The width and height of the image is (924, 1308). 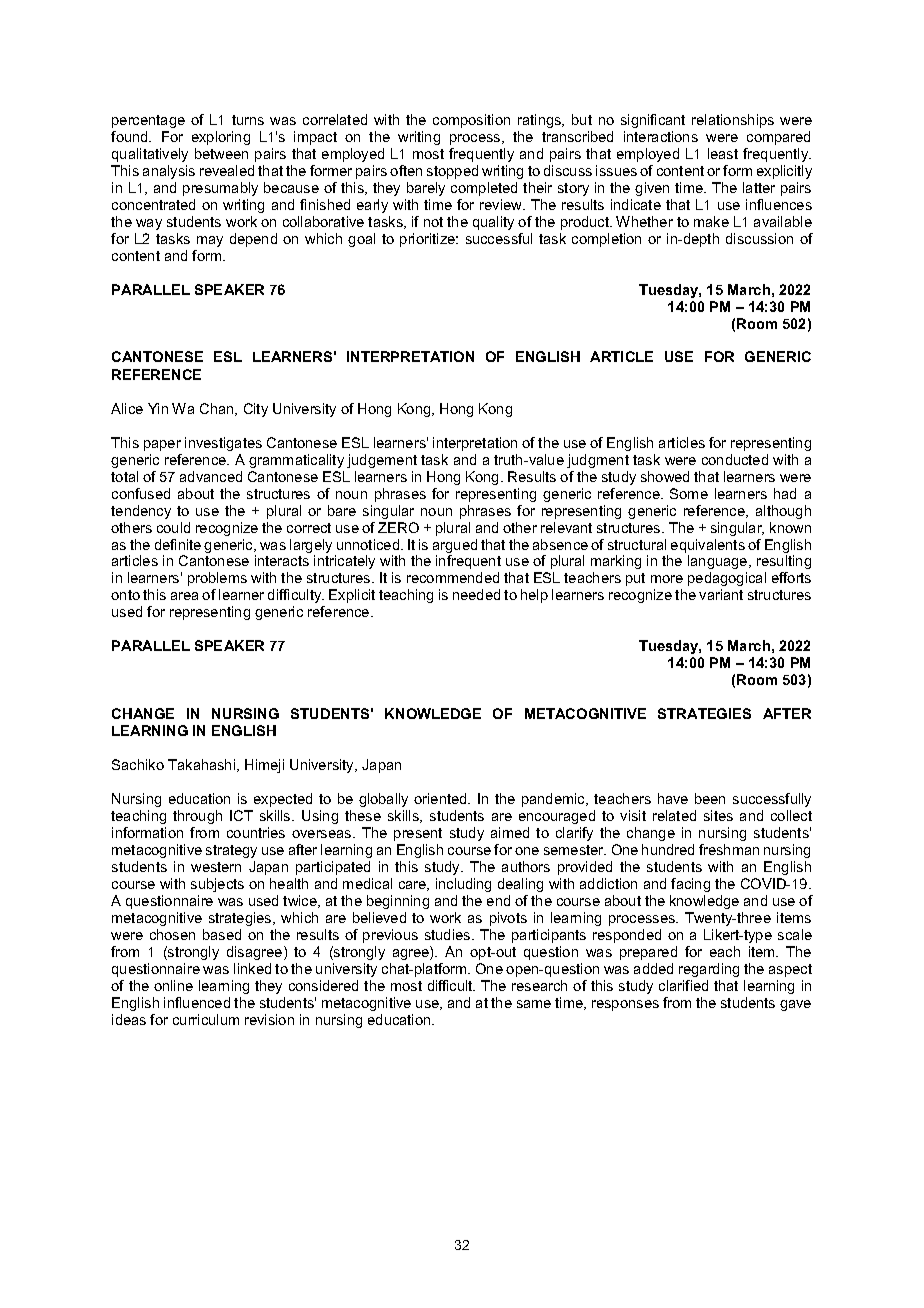 I want to click on variant, so click(x=721, y=594).
